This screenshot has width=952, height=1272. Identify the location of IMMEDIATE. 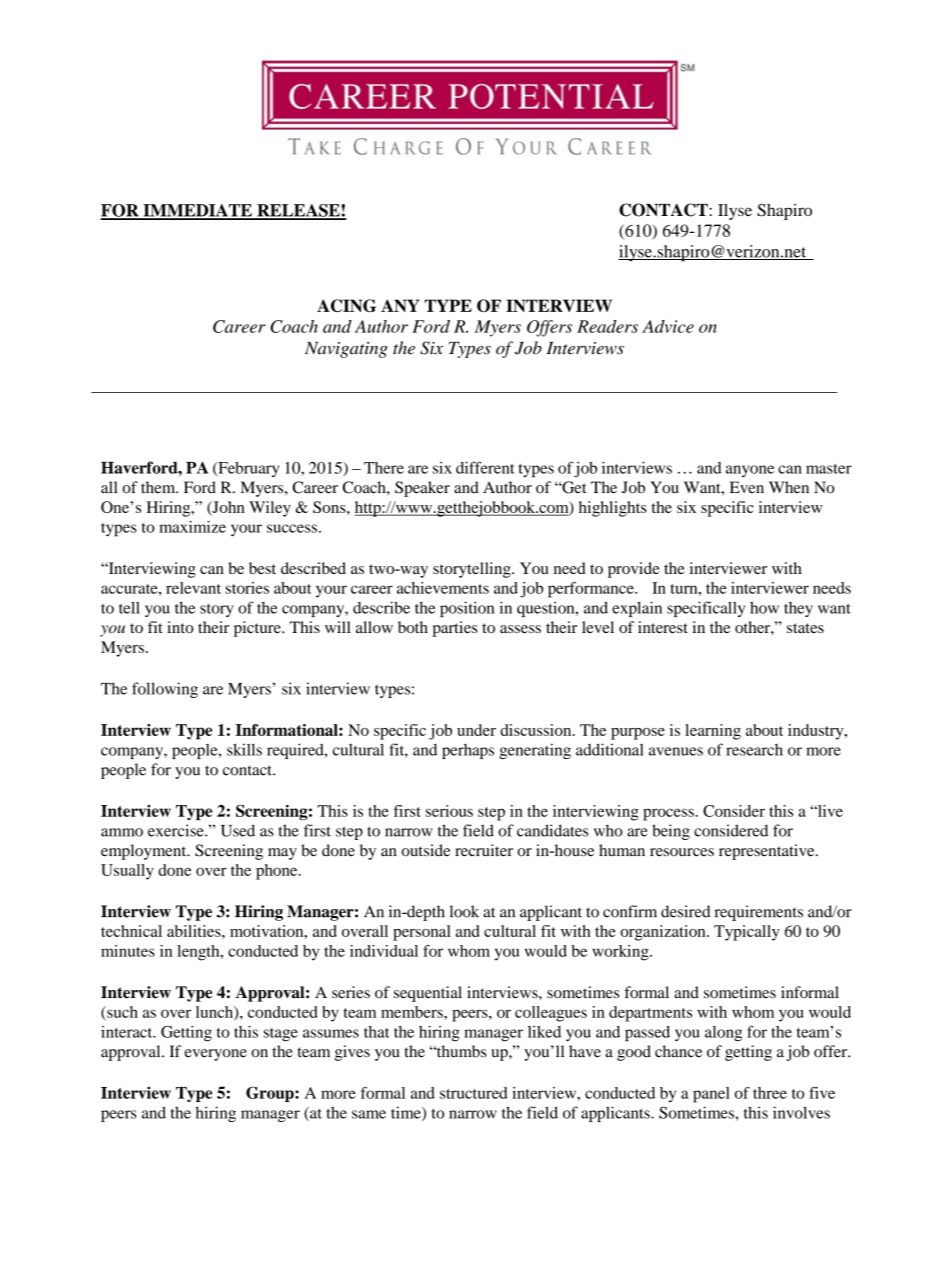
(197, 211).
